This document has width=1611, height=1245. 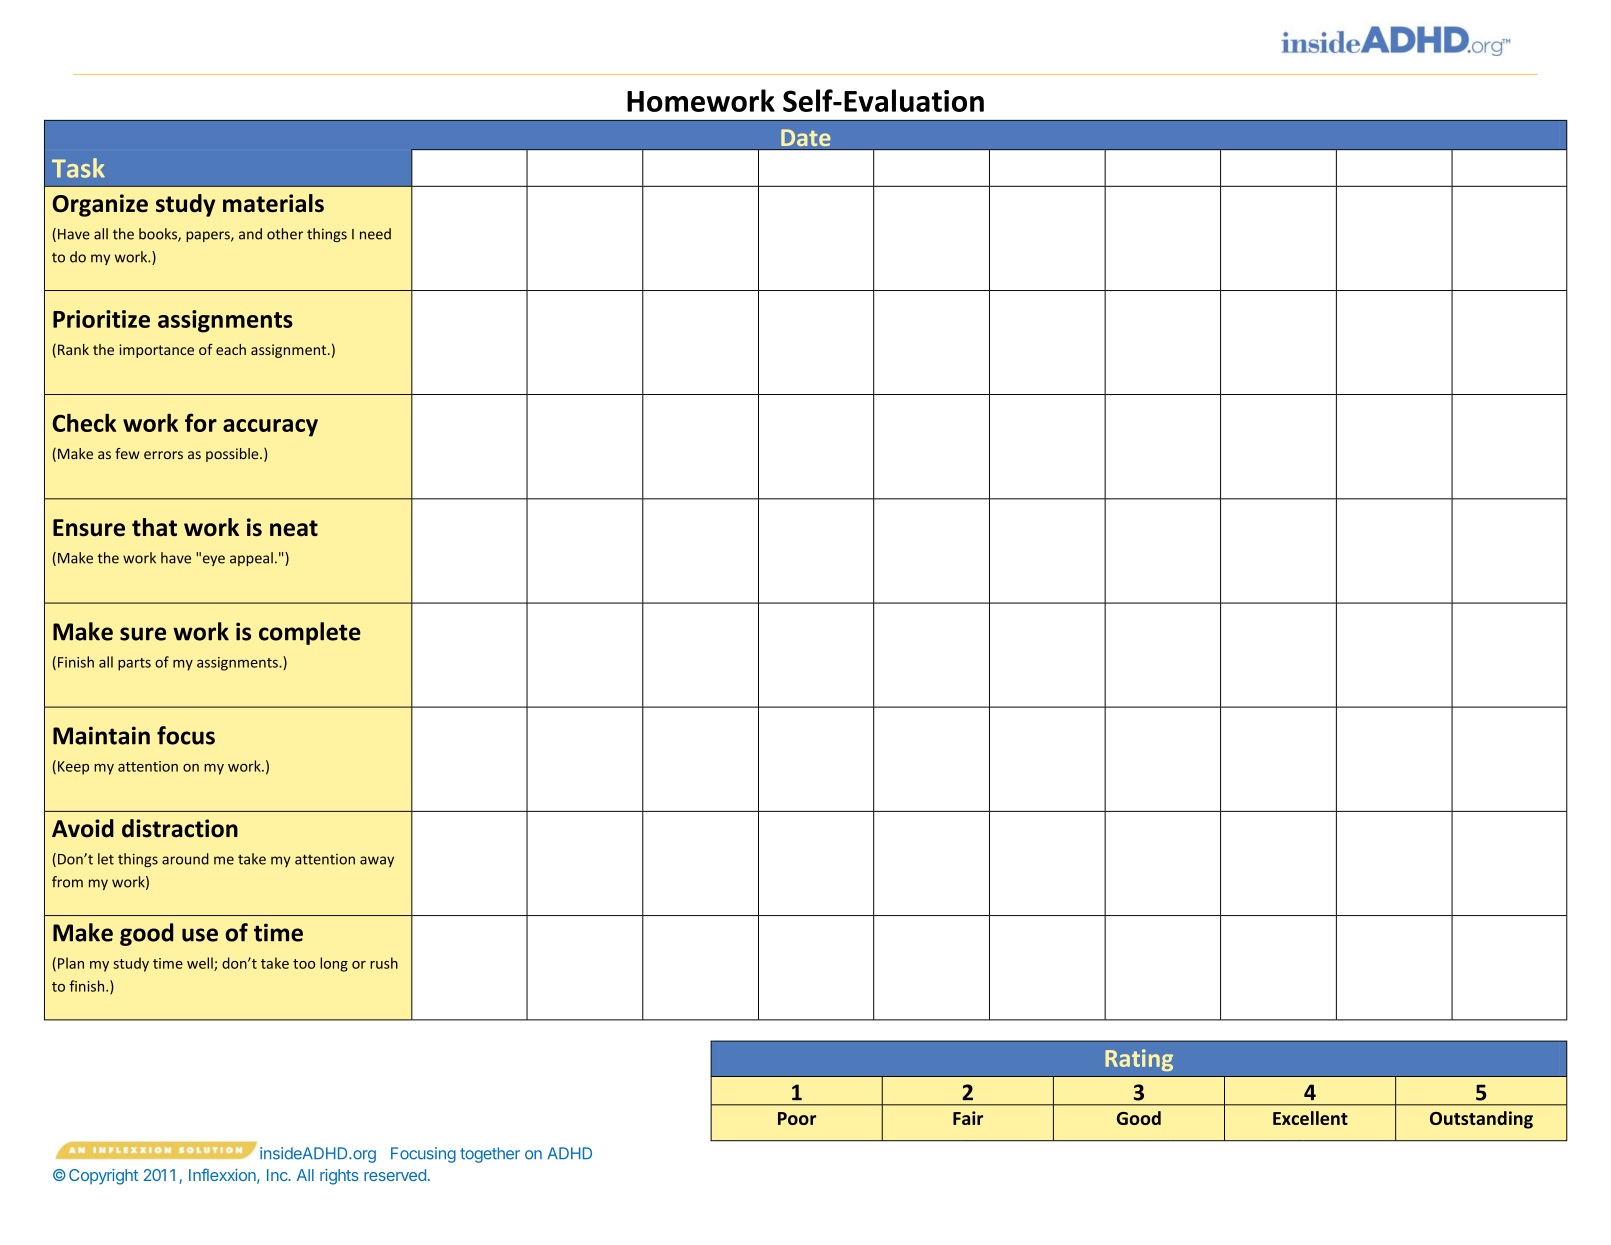 What do you see at coordinates (375, 234) in the document?
I see `need` at bounding box center [375, 234].
